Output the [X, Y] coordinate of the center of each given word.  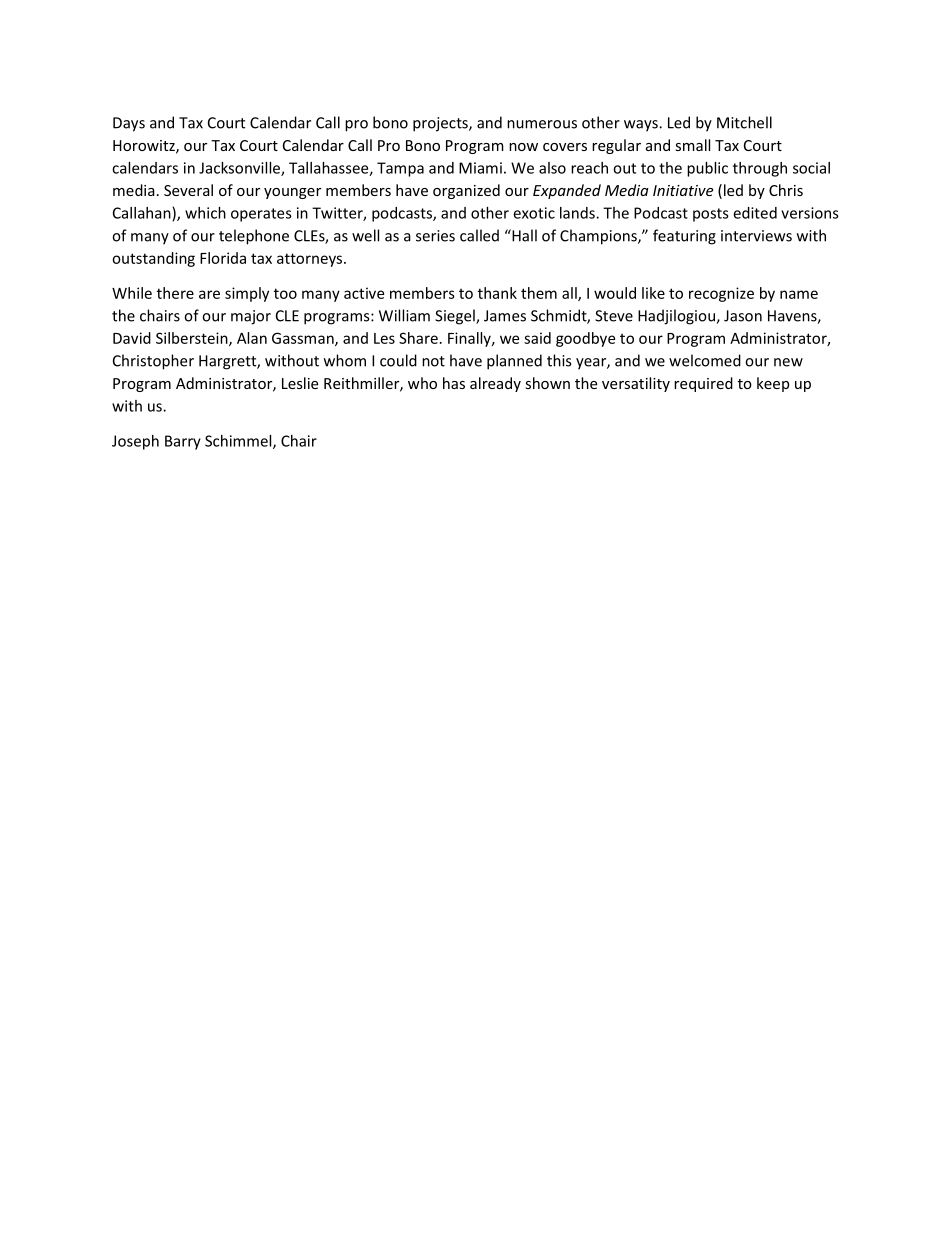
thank [497, 293]
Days [129, 124]
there [175, 293]
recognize [721, 294]
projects [441, 124]
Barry [183, 442]
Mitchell [744, 122]
